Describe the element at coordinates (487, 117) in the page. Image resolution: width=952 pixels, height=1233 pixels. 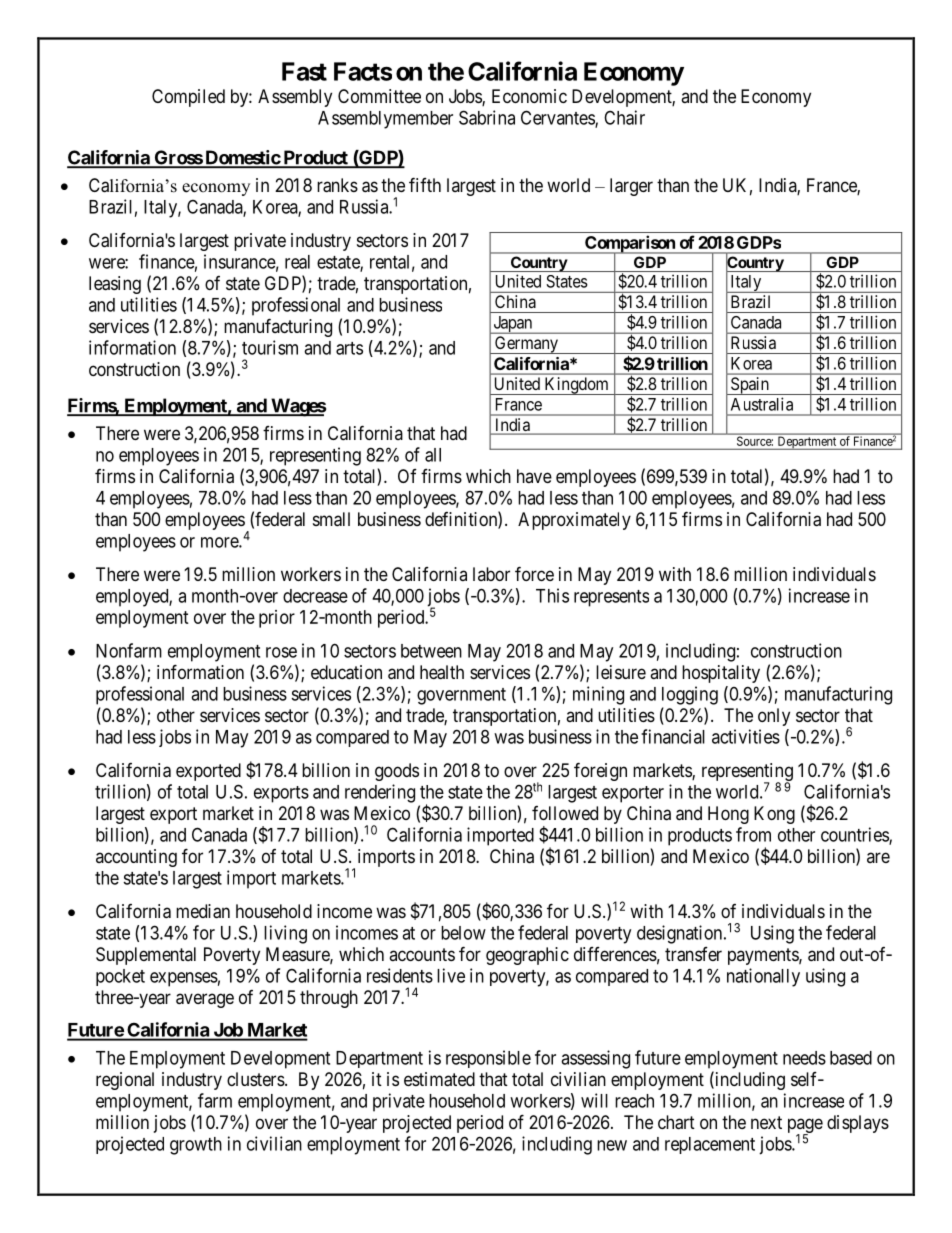
I see `Sabrina` at that location.
